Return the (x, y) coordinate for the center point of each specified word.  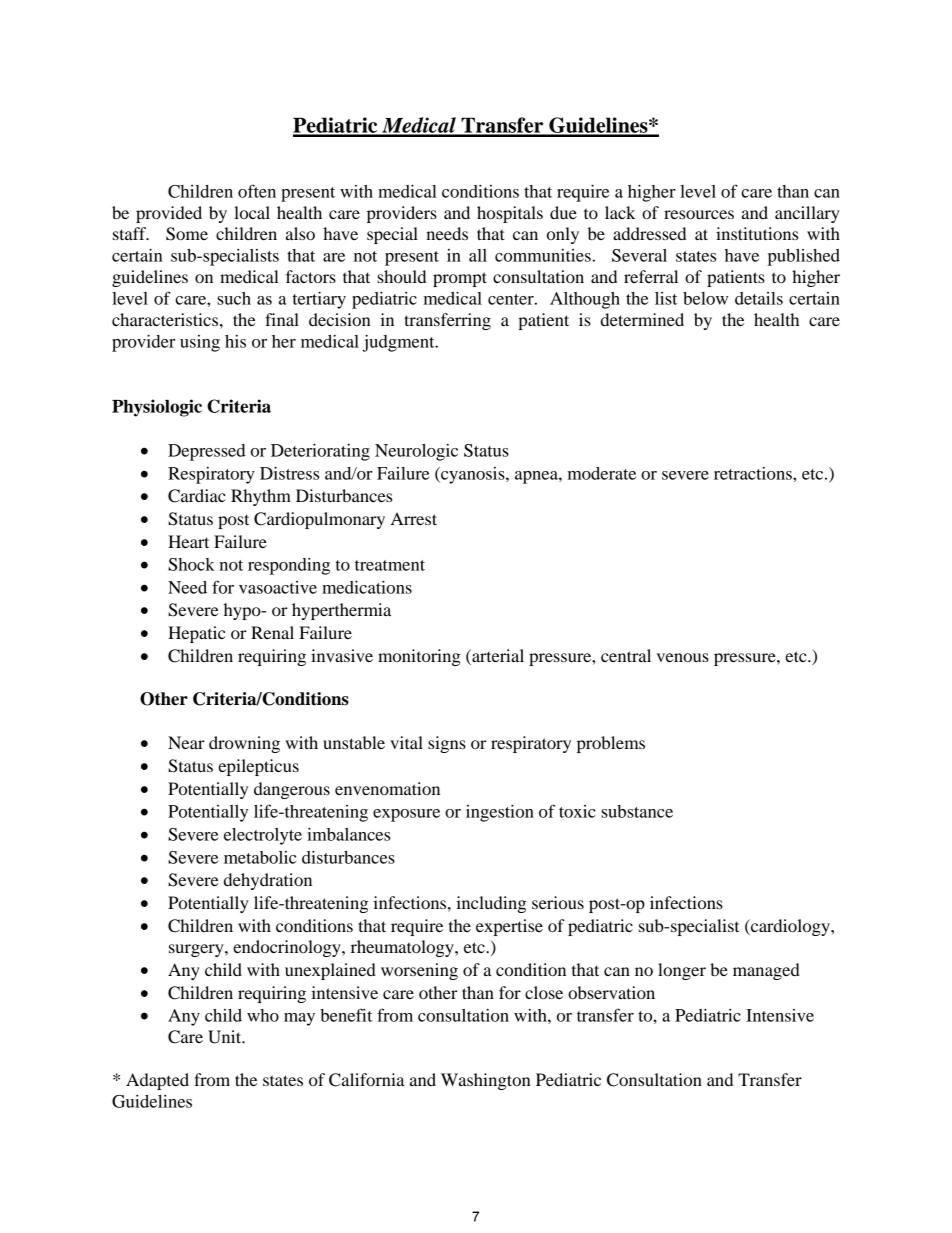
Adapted (157, 1081)
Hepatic (196, 634)
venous (683, 657)
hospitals (510, 214)
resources (699, 214)
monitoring (419, 657)
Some (187, 234)
